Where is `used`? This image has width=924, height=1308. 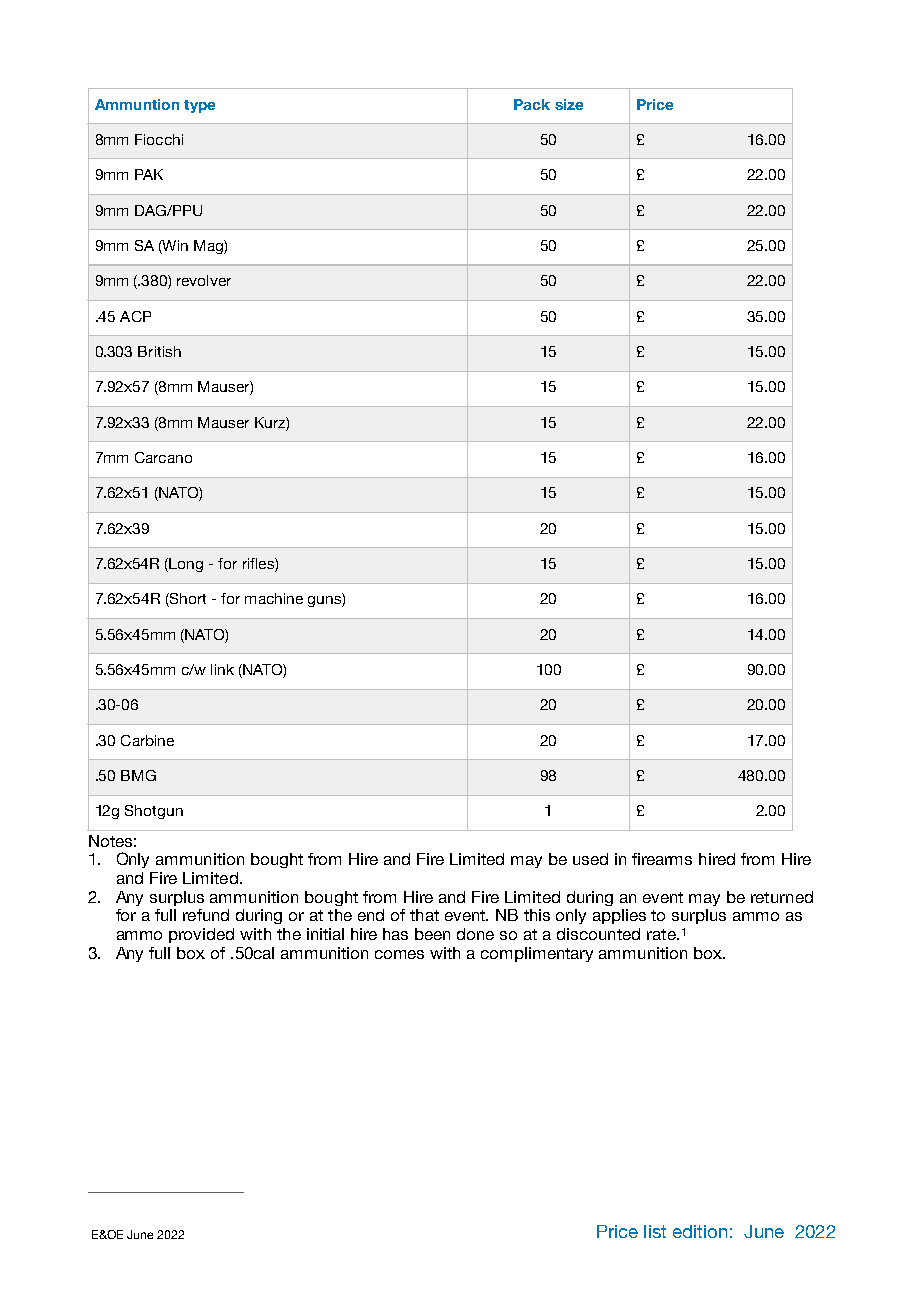
used is located at coordinates (590, 859).
